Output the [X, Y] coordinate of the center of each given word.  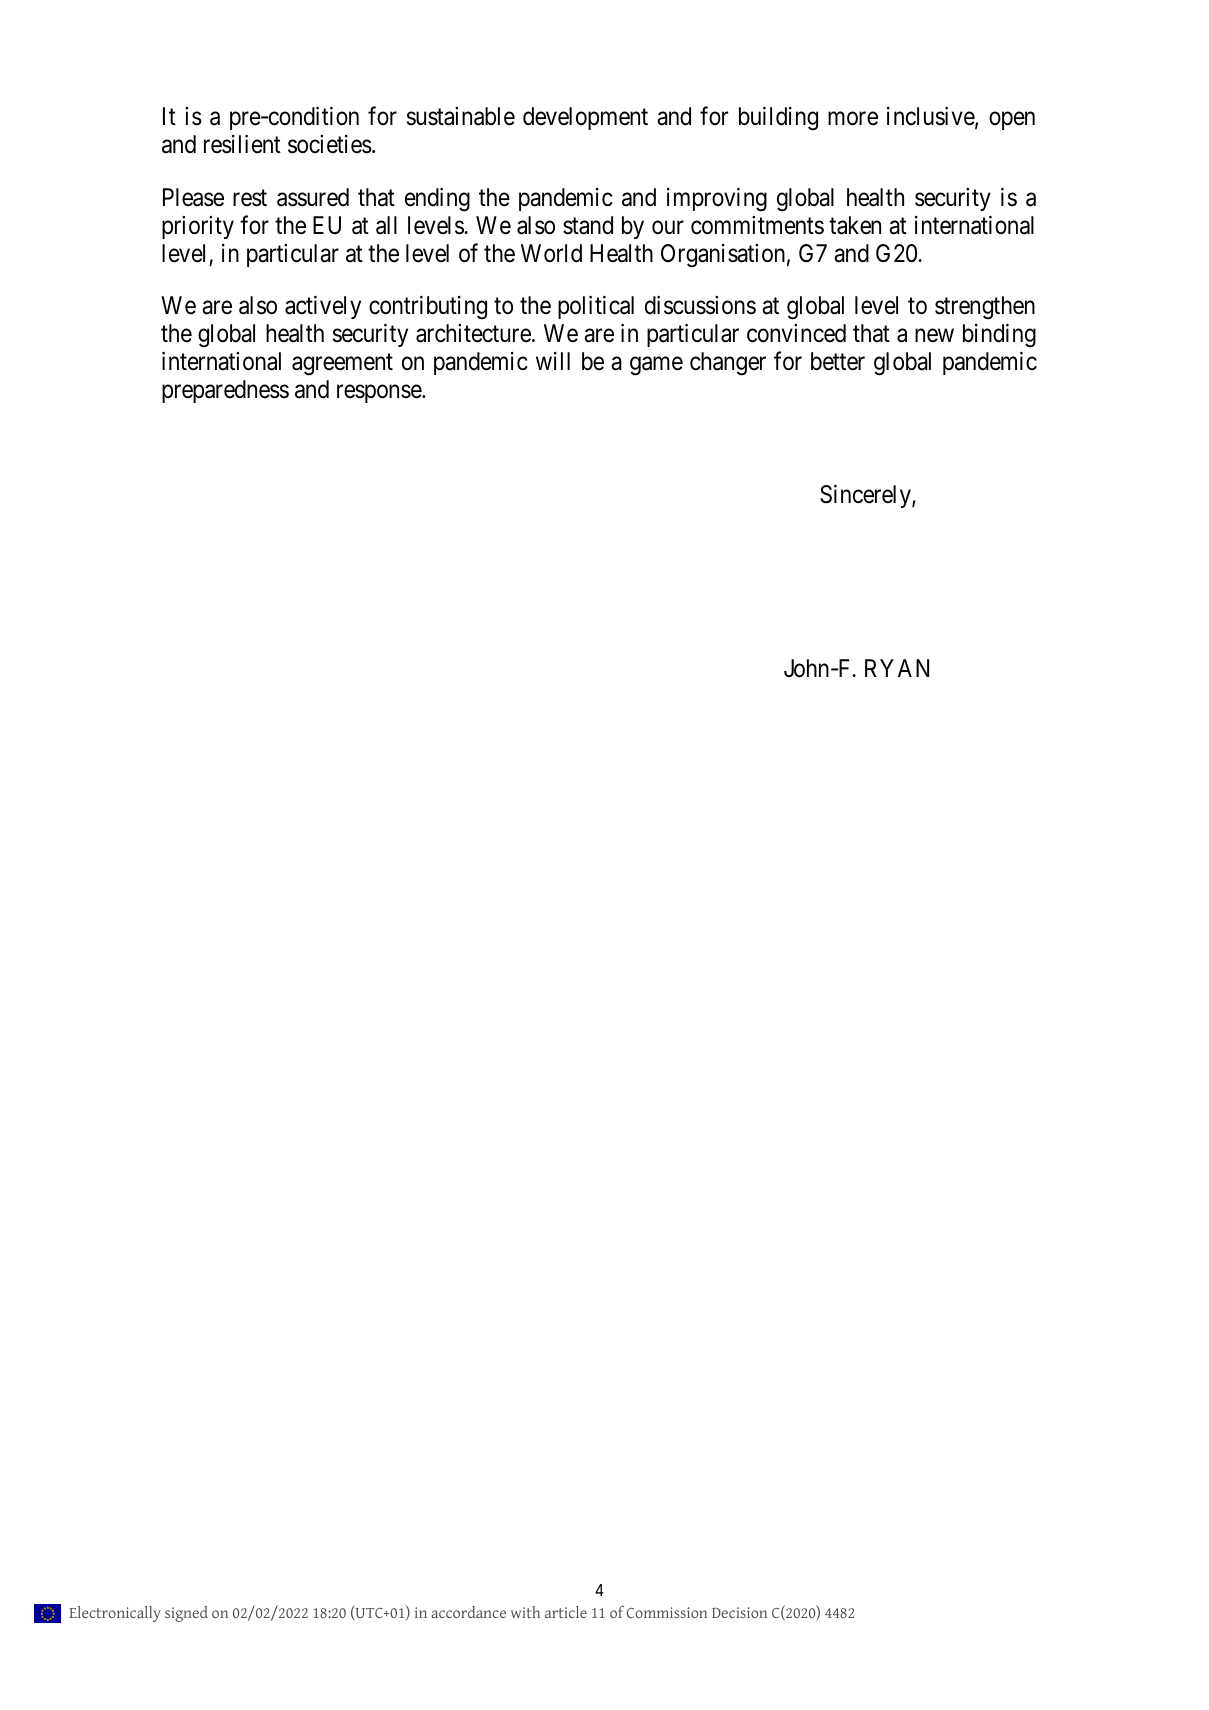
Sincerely [866, 496]
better [838, 361]
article [566, 1612]
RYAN [897, 668]
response [380, 394]
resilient [242, 144]
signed [186, 1614]
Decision [739, 1612]
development [585, 118]
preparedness [225, 391]
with [525, 1612]
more [853, 119]
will [553, 361]
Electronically [115, 1614]
